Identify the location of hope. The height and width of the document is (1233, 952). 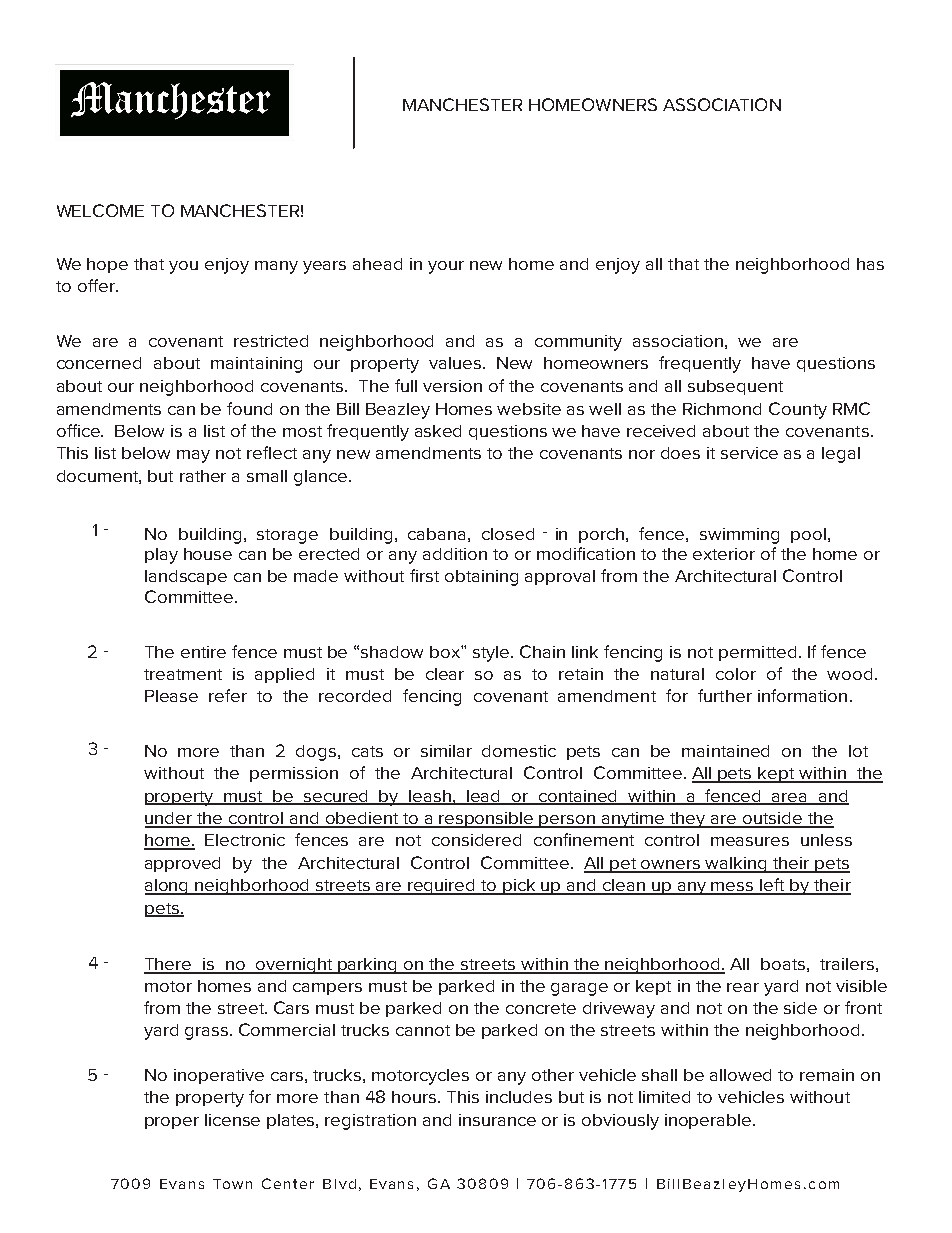
(107, 265).
